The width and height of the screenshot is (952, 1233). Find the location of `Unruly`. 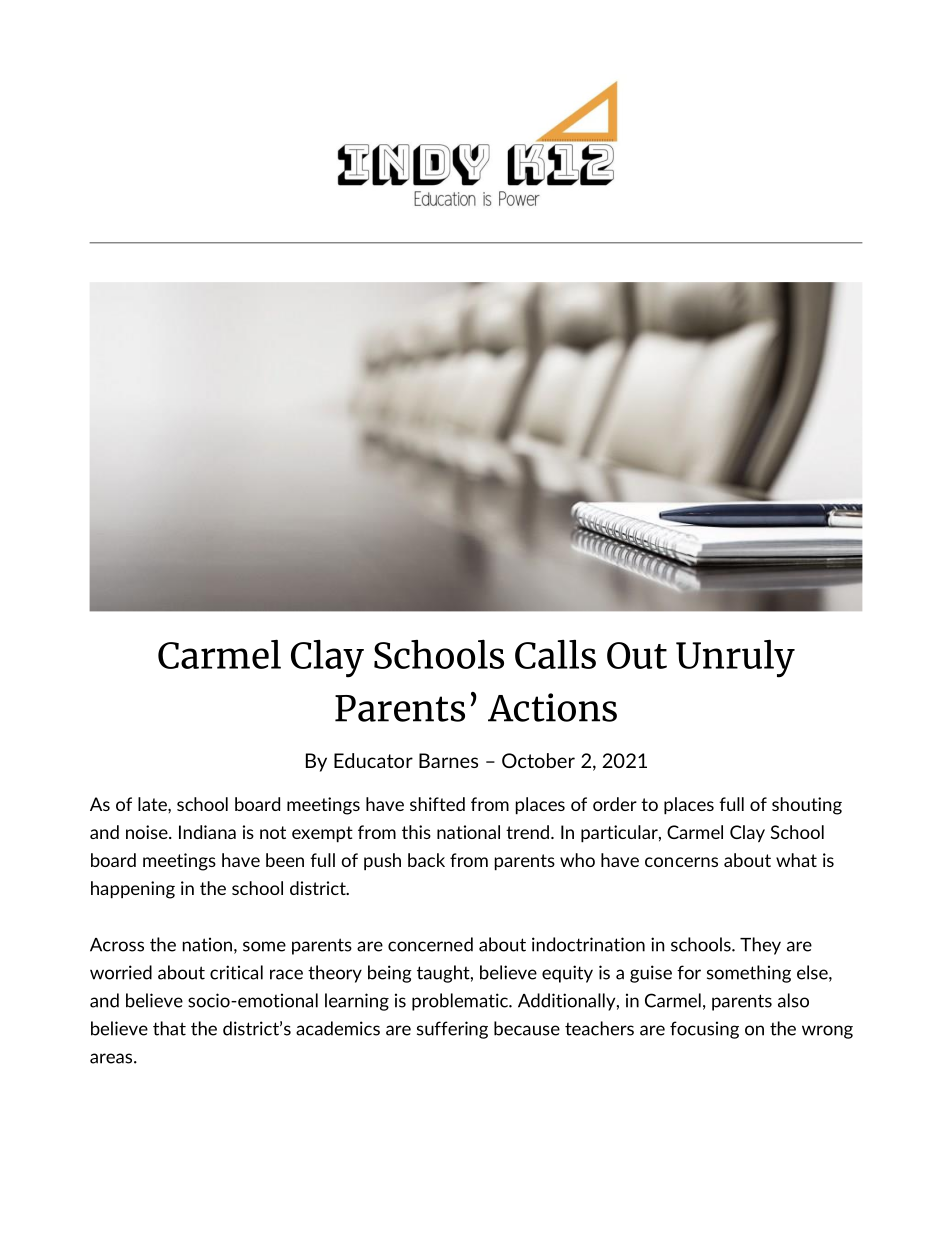

Unruly is located at coordinates (735, 658).
